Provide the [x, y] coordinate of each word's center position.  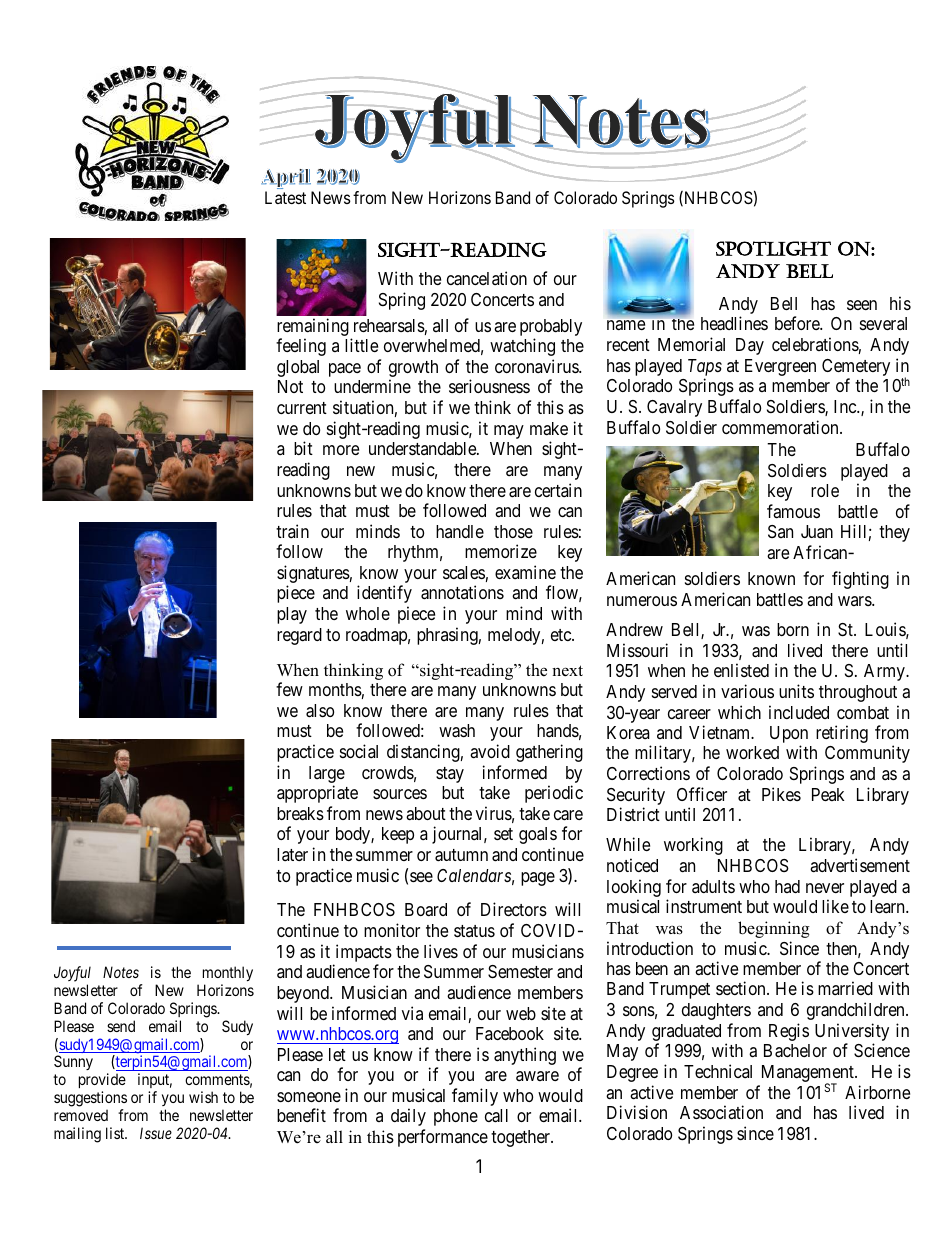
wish [203, 1097]
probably [551, 327]
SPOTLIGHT [773, 248]
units [796, 691]
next [567, 671]
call [496, 1116]
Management [809, 1075]
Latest [285, 197]
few [289, 689]
